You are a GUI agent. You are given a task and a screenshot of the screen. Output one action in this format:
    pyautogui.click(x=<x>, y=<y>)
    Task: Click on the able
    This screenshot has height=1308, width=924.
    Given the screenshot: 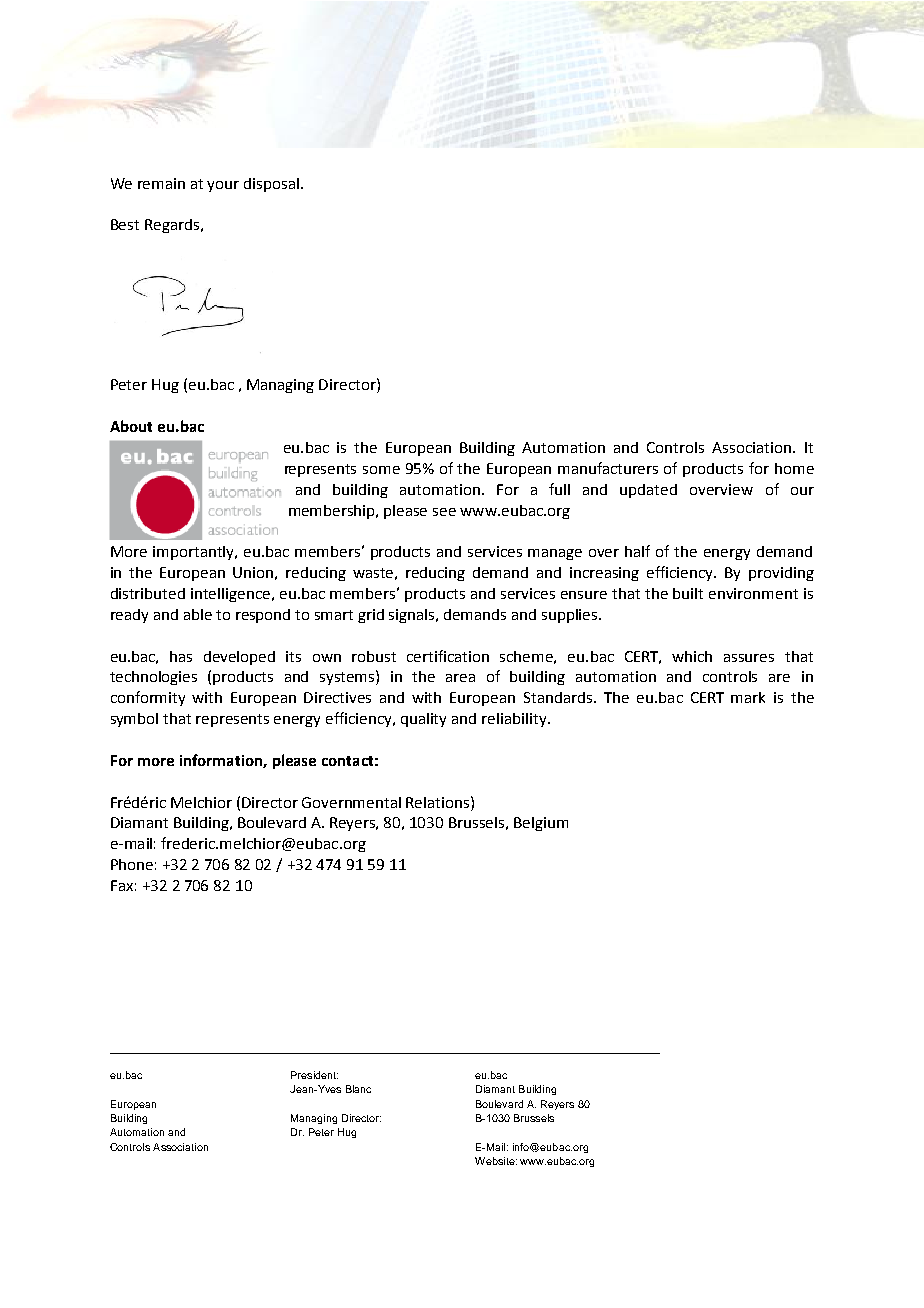 What is the action you would take?
    pyautogui.click(x=198, y=614)
